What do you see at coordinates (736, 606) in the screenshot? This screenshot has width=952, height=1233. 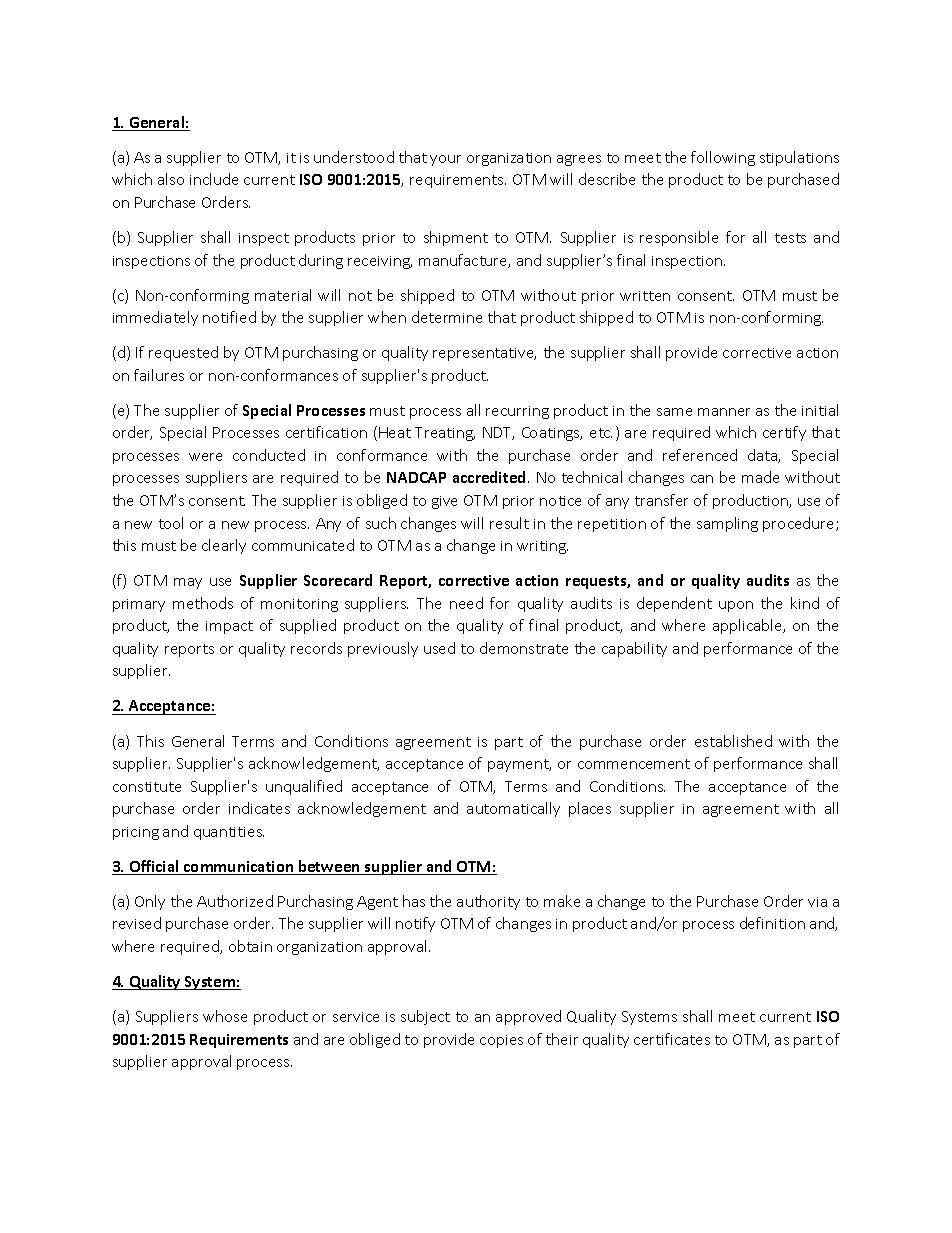 I see `upon` at bounding box center [736, 606].
